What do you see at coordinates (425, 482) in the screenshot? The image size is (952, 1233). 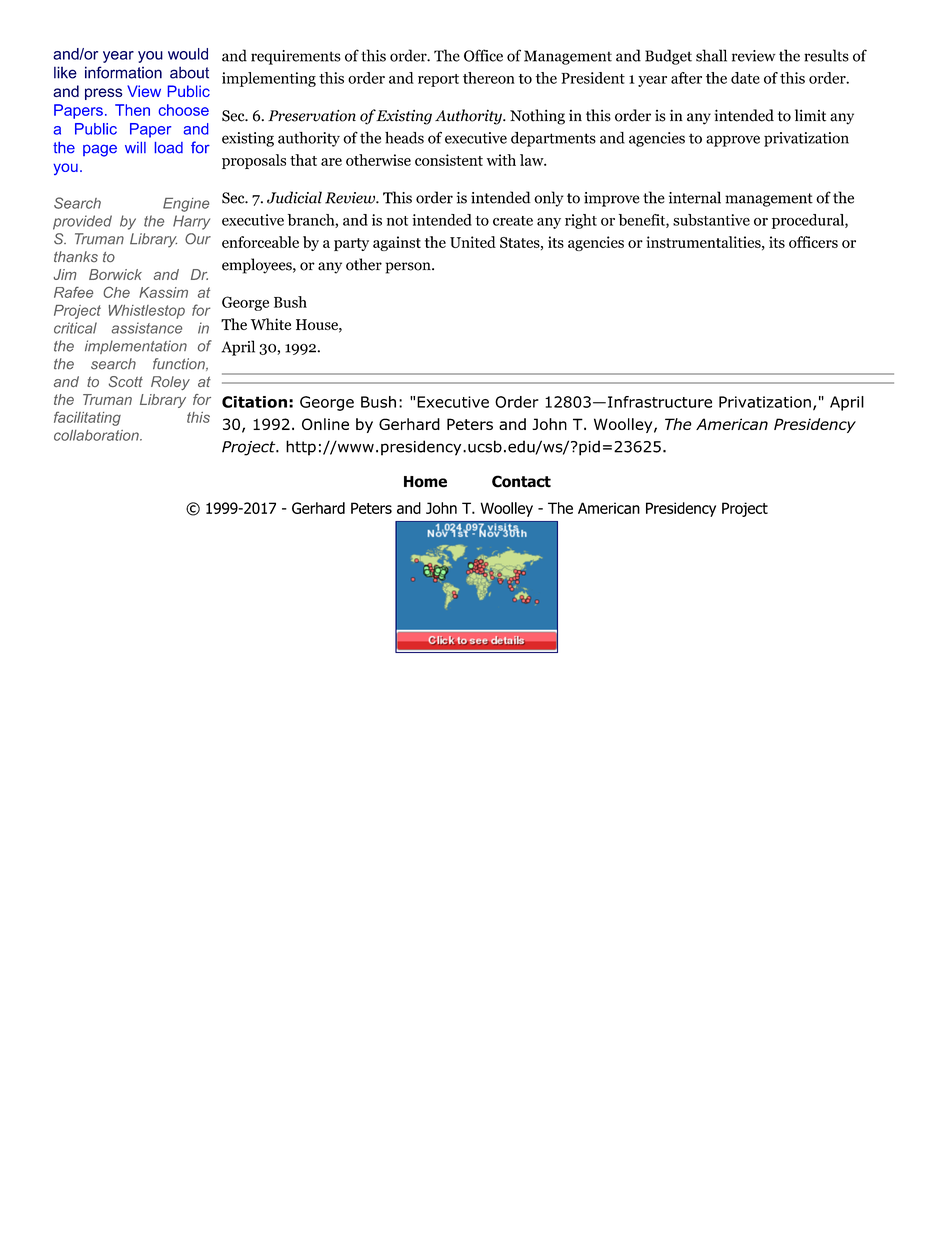 I see `Home` at bounding box center [425, 482].
